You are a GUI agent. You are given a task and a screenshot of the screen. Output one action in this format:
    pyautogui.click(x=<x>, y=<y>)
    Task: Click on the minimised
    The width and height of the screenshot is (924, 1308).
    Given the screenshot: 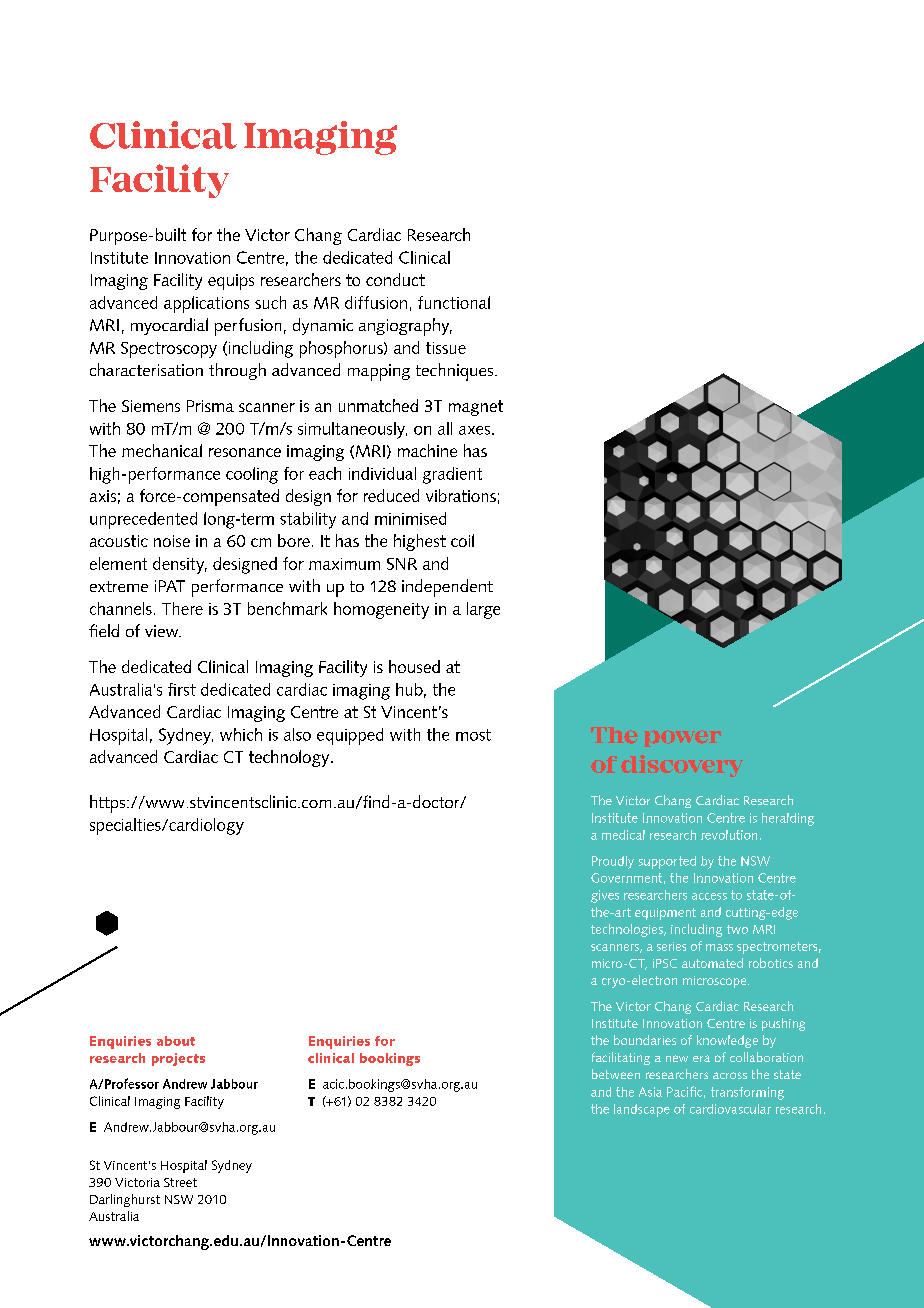 What is the action you would take?
    pyautogui.click(x=410, y=518)
